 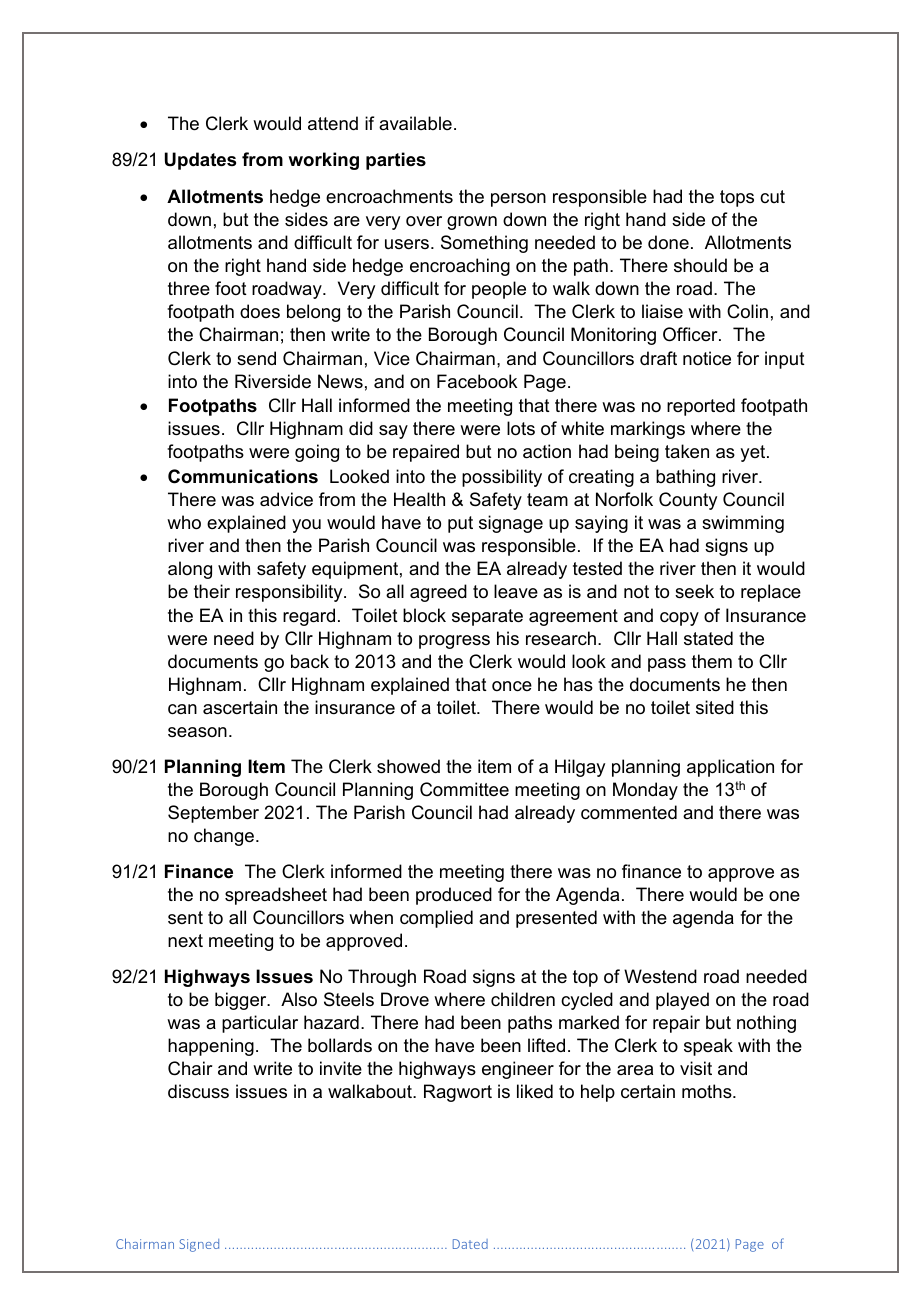 What do you see at coordinates (512, 686) in the document?
I see `once` at bounding box center [512, 686].
